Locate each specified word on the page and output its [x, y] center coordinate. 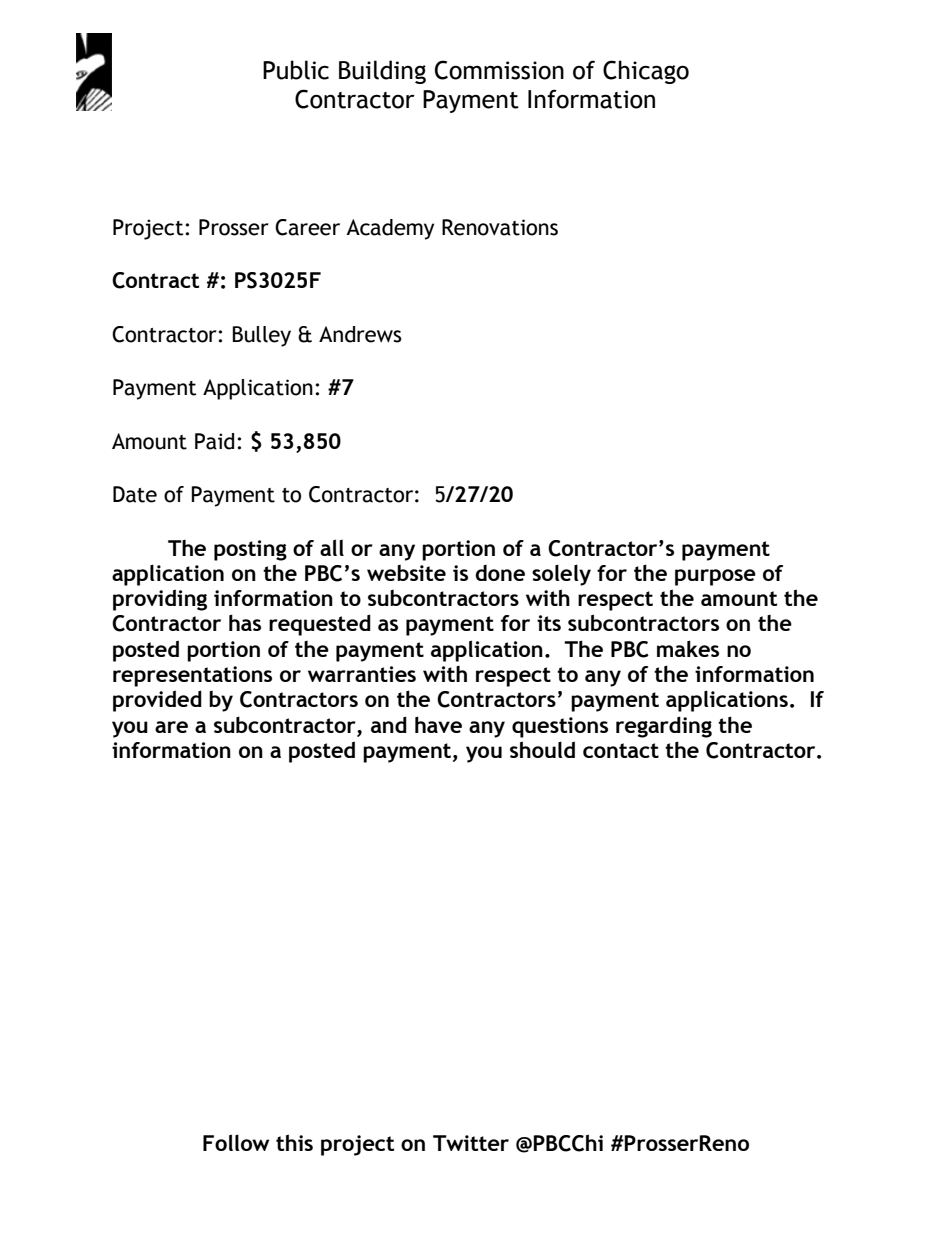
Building [382, 72]
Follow [236, 1142]
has [245, 622]
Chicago [646, 72]
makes [688, 648]
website [406, 573]
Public [296, 70]
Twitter [471, 1143]
